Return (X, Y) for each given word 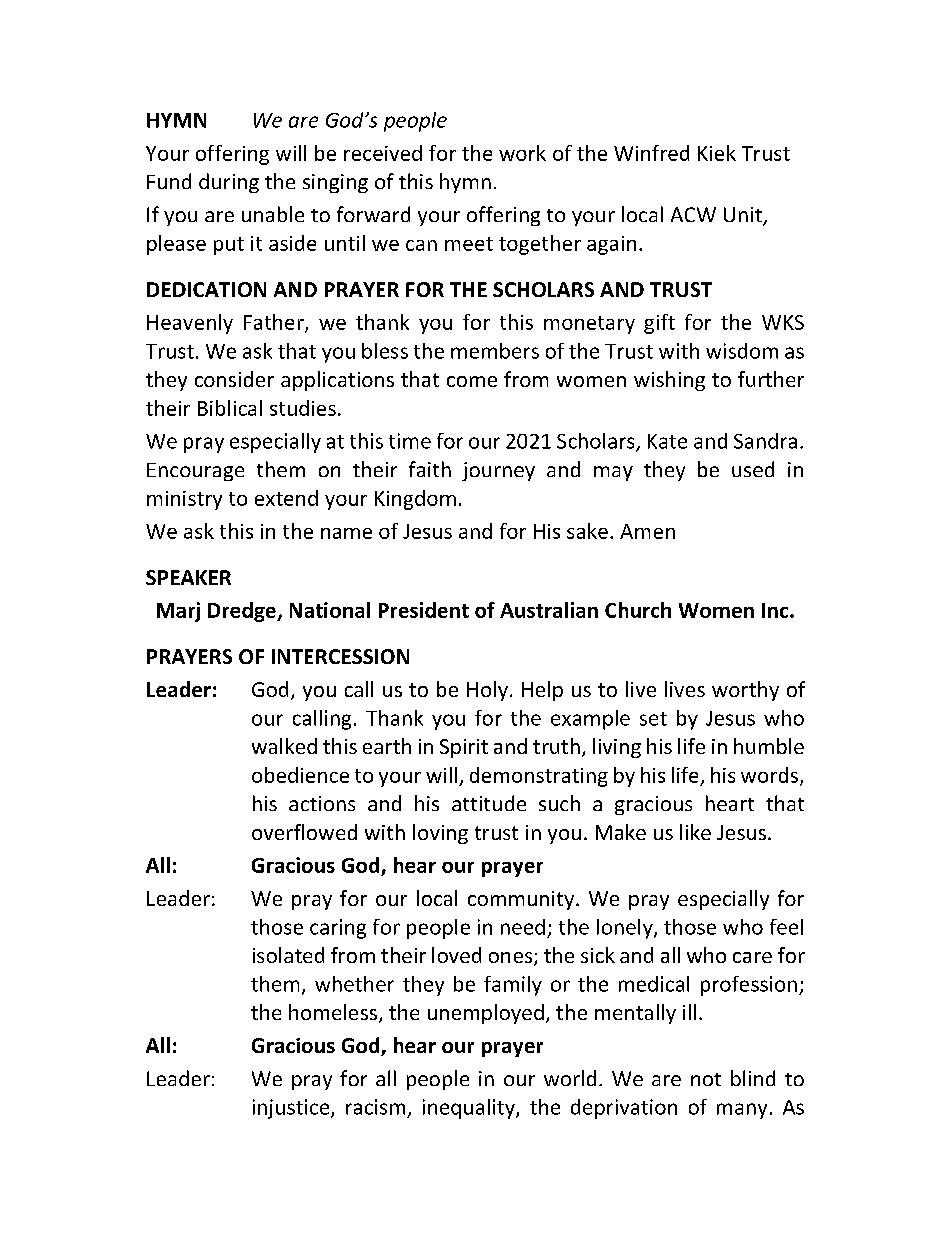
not (706, 1079)
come (472, 381)
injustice (292, 1109)
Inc (776, 610)
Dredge (243, 612)
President (424, 610)
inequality (470, 1109)
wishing (669, 381)
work (522, 153)
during (229, 183)
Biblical (230, 408)
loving (440, 834)
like (695, 832)
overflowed (304, 832)
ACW (693, 214)
